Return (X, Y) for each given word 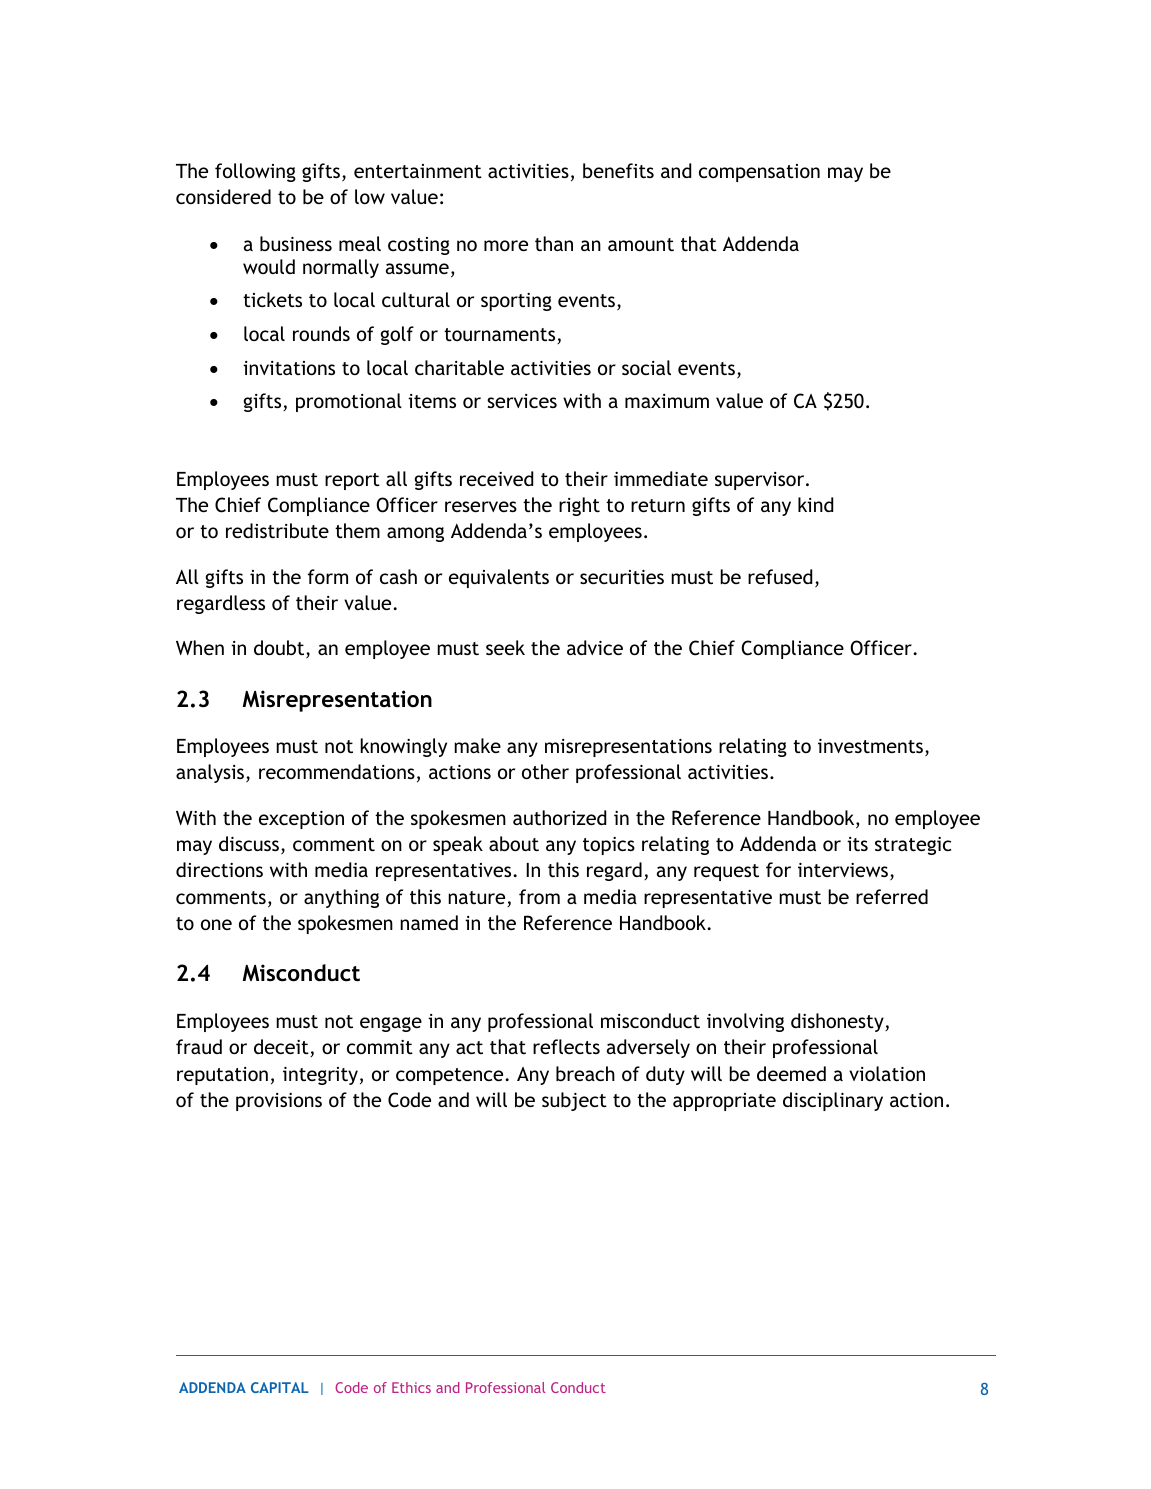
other (545, 771)
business (296, 243)
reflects (566, 1046)
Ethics (411, 1387)
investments (872, 747)
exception (301, 820)
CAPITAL (280, 1387)
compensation (759, 173)
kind (815, 504)
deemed (791, 1073)
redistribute (277, 531)
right (579, 506)
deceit (282, 1048)
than (554, 243)
